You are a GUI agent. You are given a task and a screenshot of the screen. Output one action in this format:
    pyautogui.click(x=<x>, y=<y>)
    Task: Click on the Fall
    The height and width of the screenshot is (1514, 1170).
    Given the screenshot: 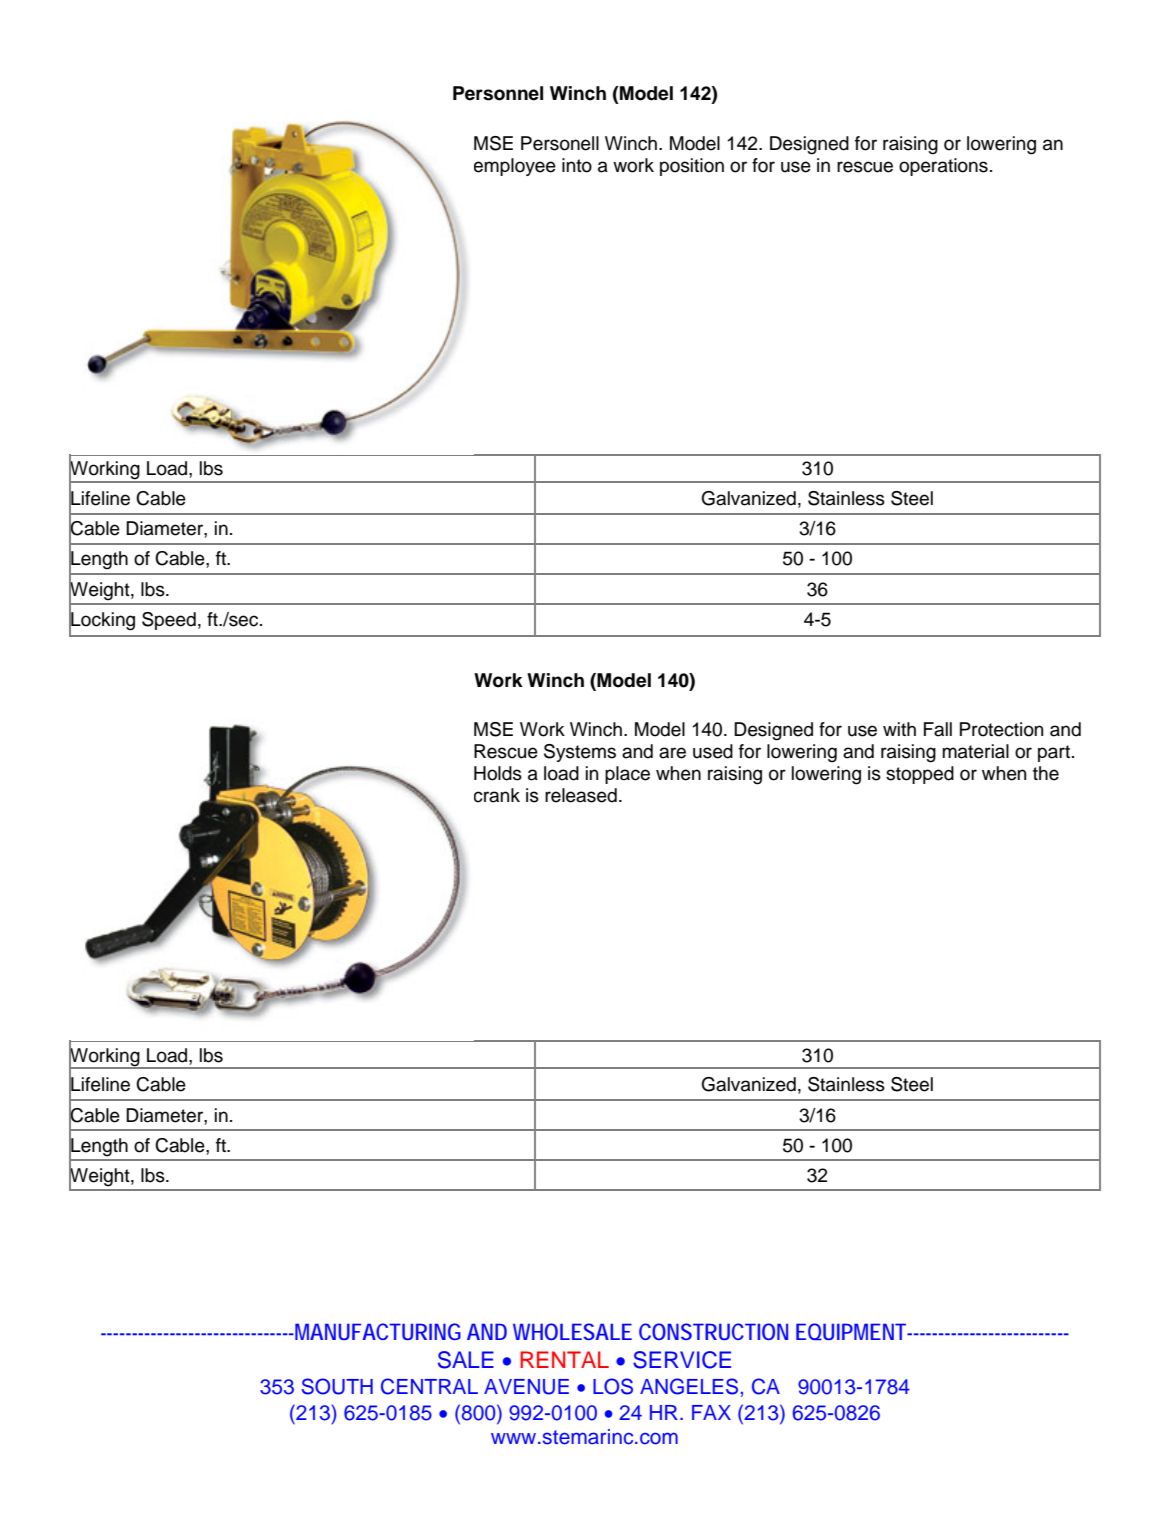 What is the action you would take?
    pyautogui.click(x=938, y=729)
